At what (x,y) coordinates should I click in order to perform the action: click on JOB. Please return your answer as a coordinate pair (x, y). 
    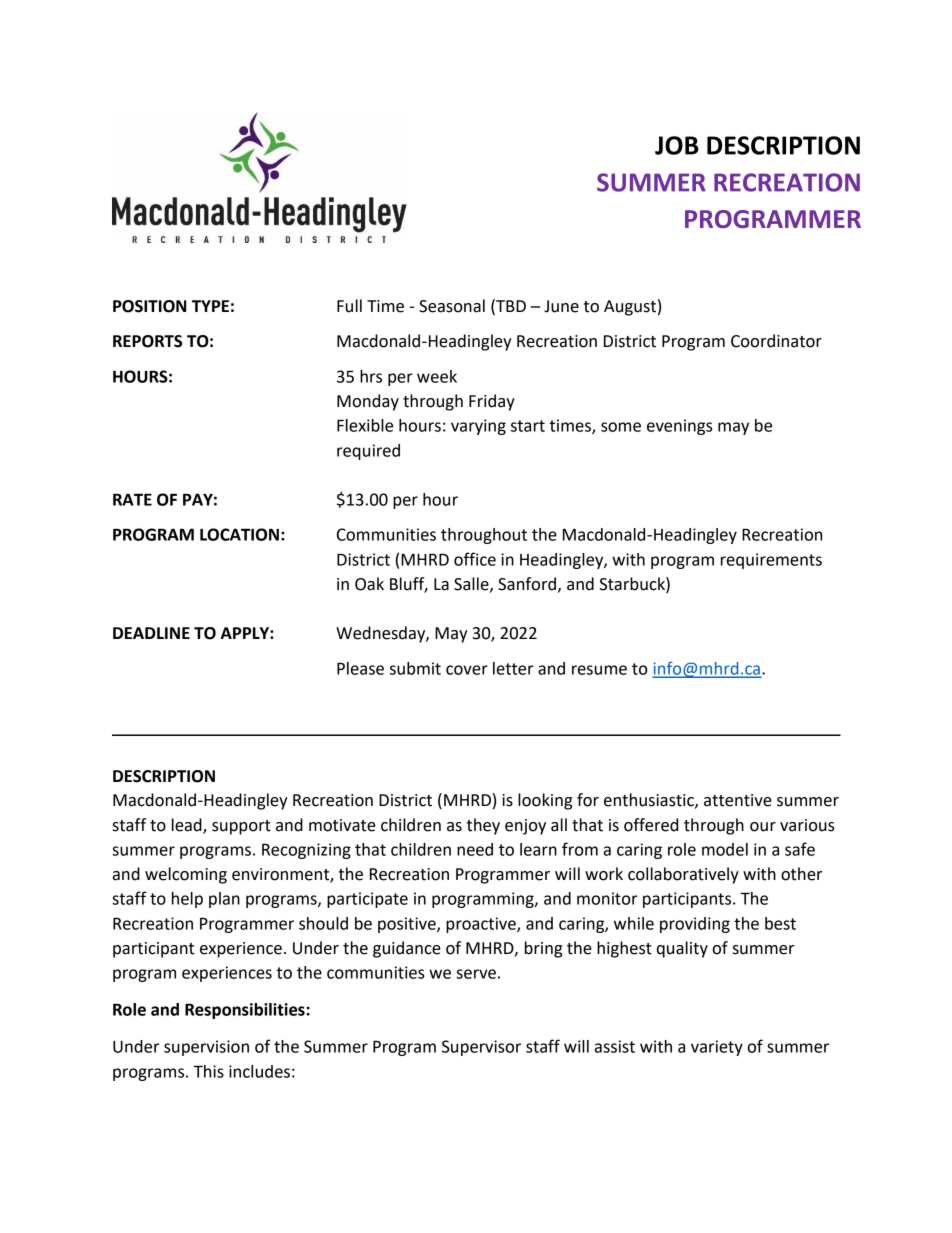
    Looking at the image, I should click on (677, 145).
